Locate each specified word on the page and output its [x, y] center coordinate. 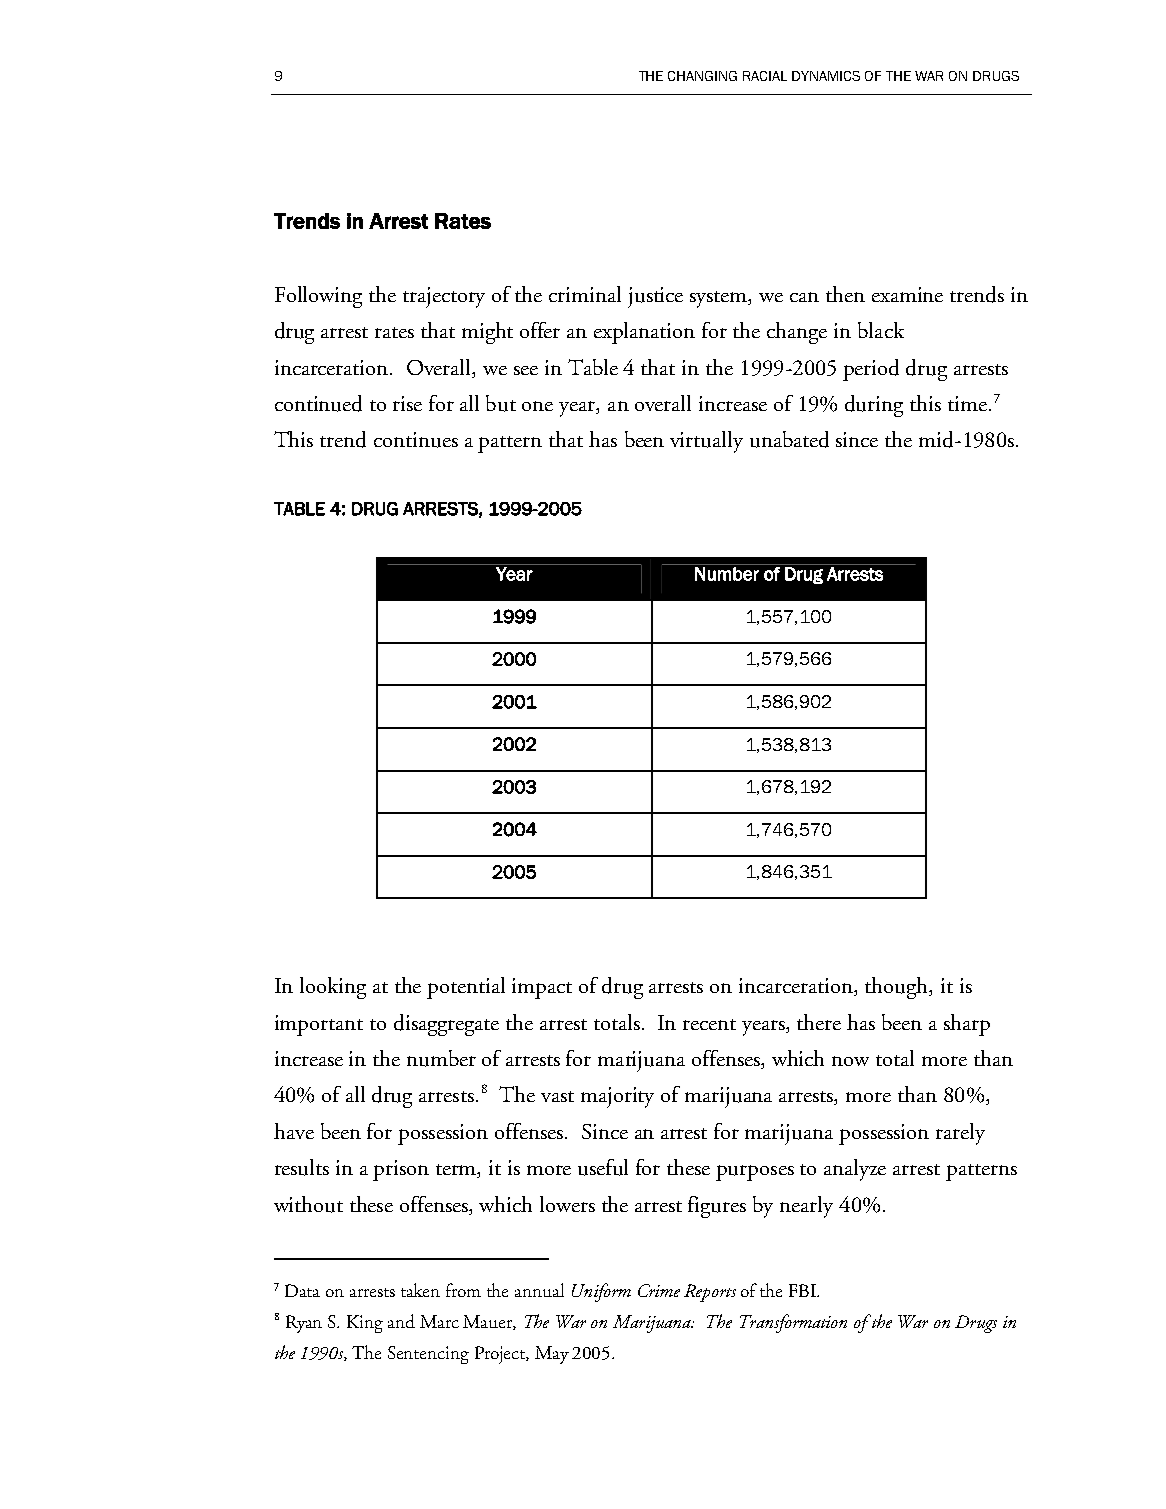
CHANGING [702, 76]
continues [416, 440]
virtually [706, 442]
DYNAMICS [826, 76]
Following [318, 297]
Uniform [601, 1292]
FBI [803, 1290]
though [898, 988]
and [401, 1321]
